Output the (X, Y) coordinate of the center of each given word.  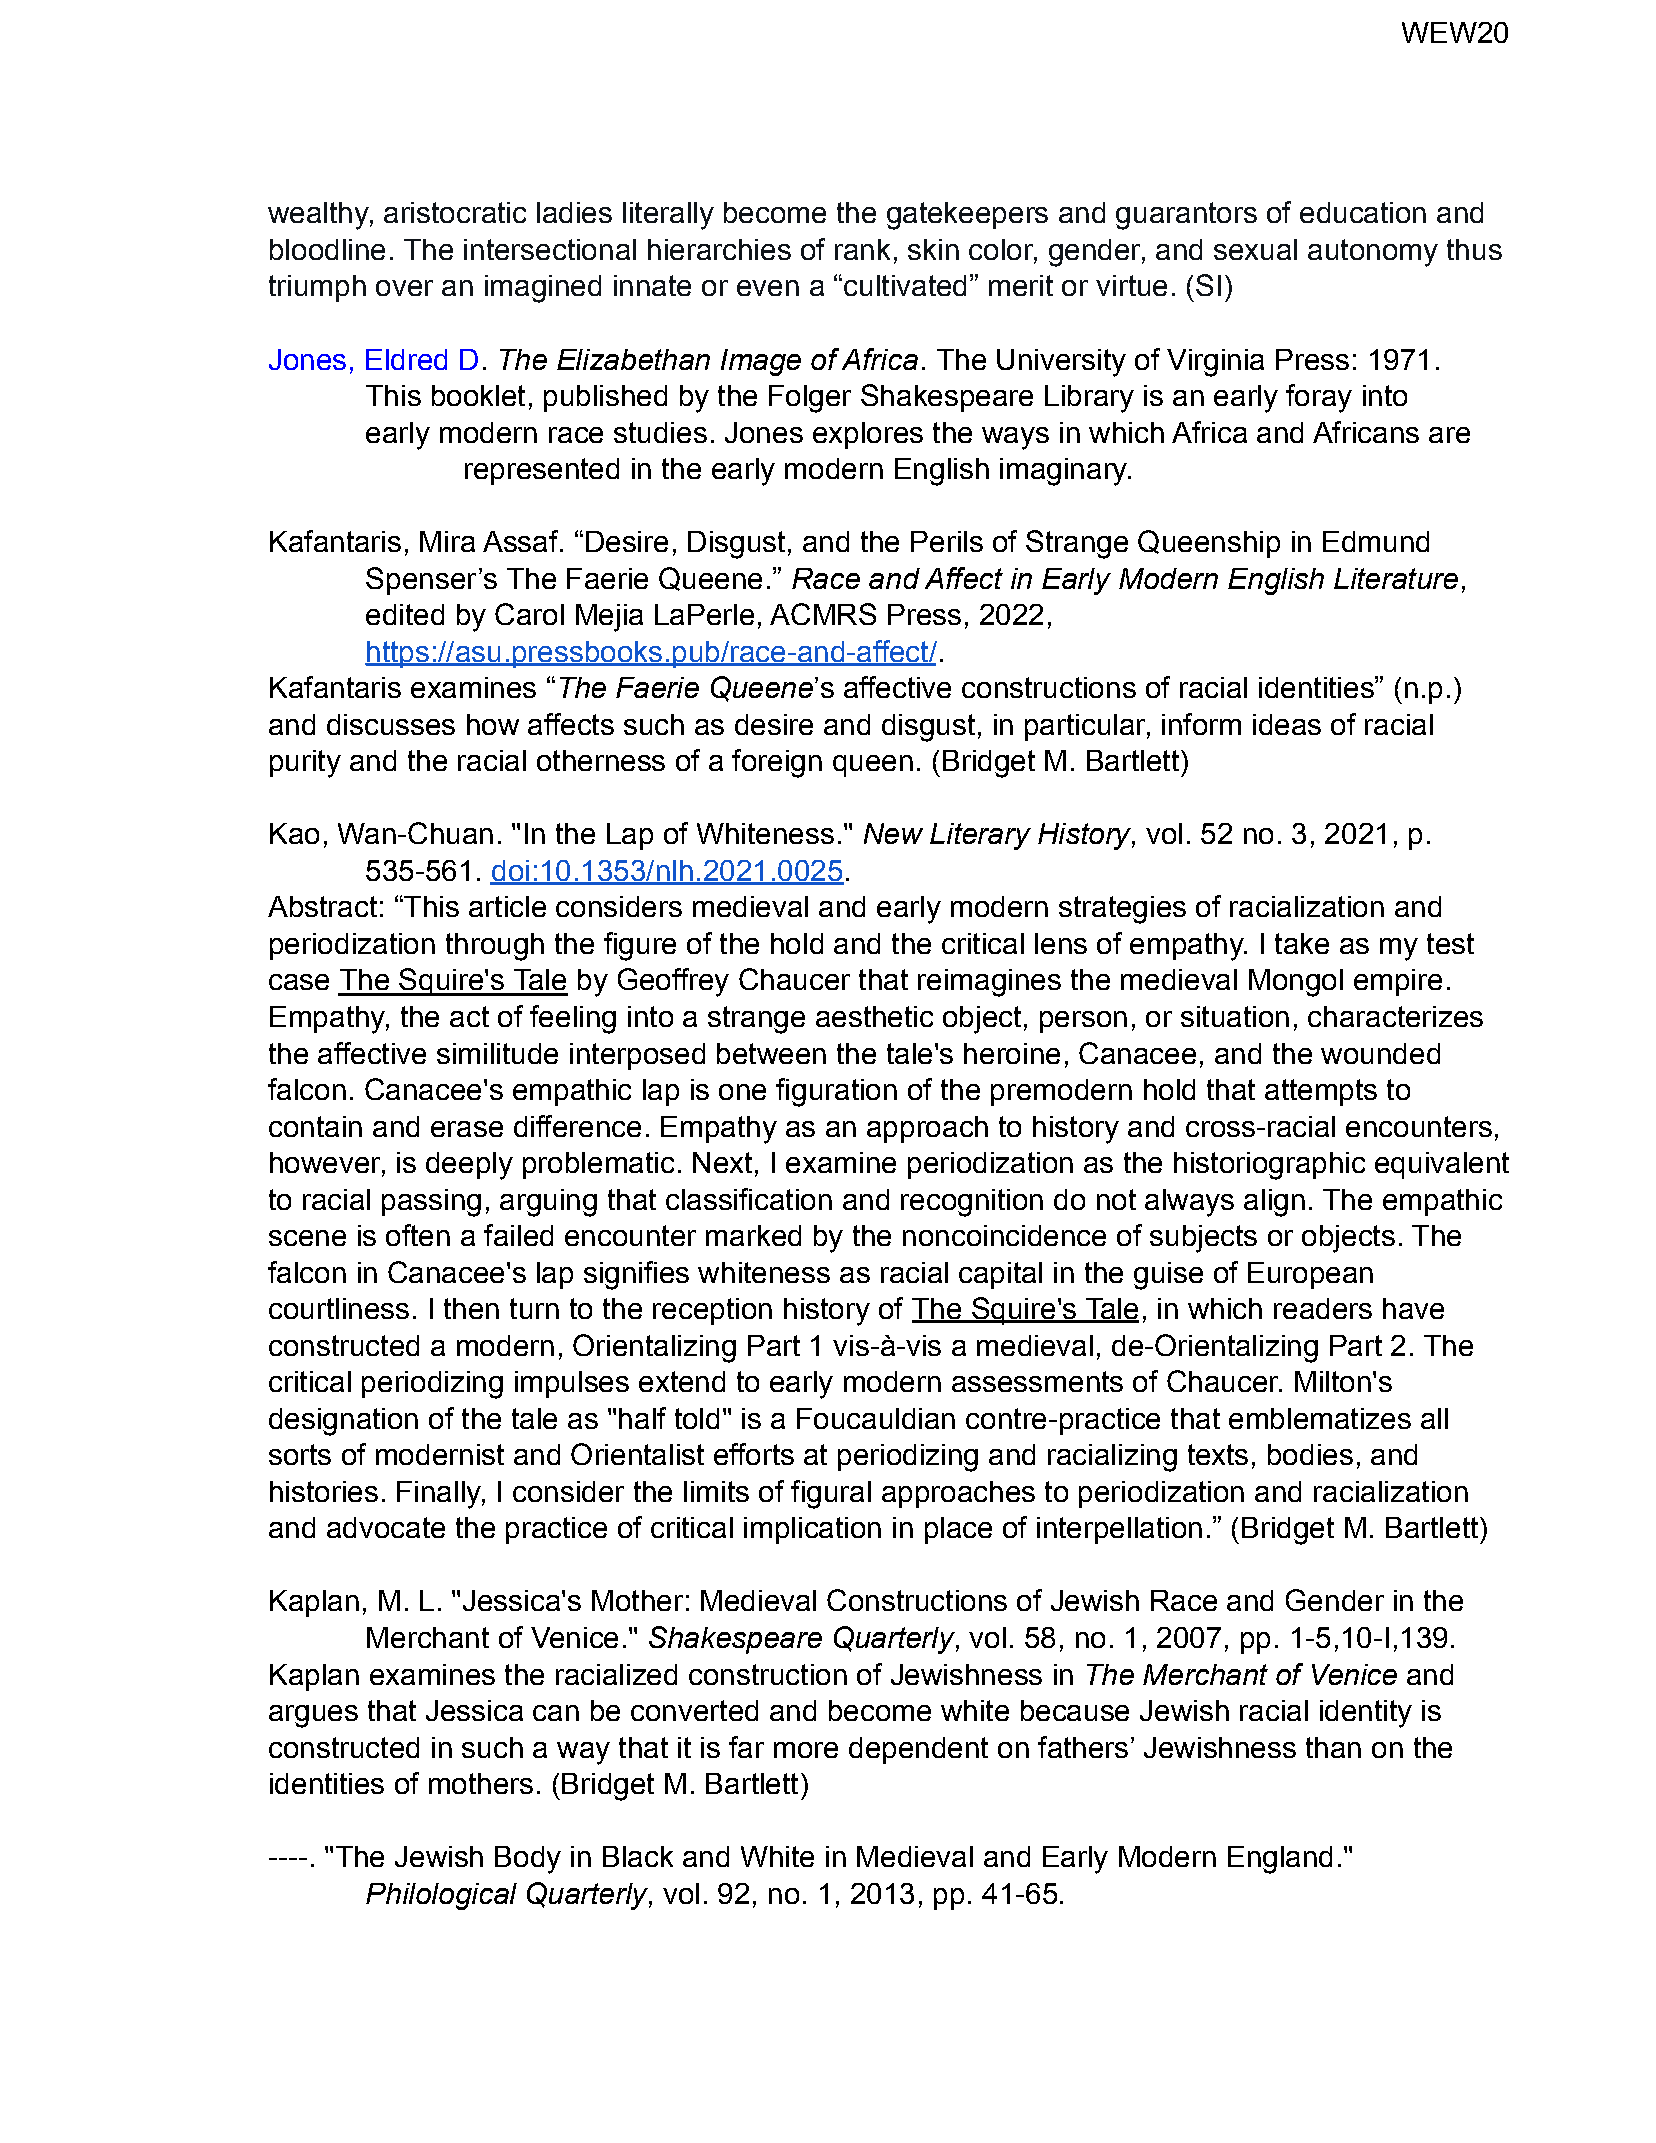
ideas (1287, 724)
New (893, 833)
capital (1000, 1275)
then (471, 1308)
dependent (918, 1750)
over (404, 288)
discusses (391, 724)
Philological (441, 1896)
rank (862, 249)
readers (1323, 1308)
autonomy (1373, 253)
